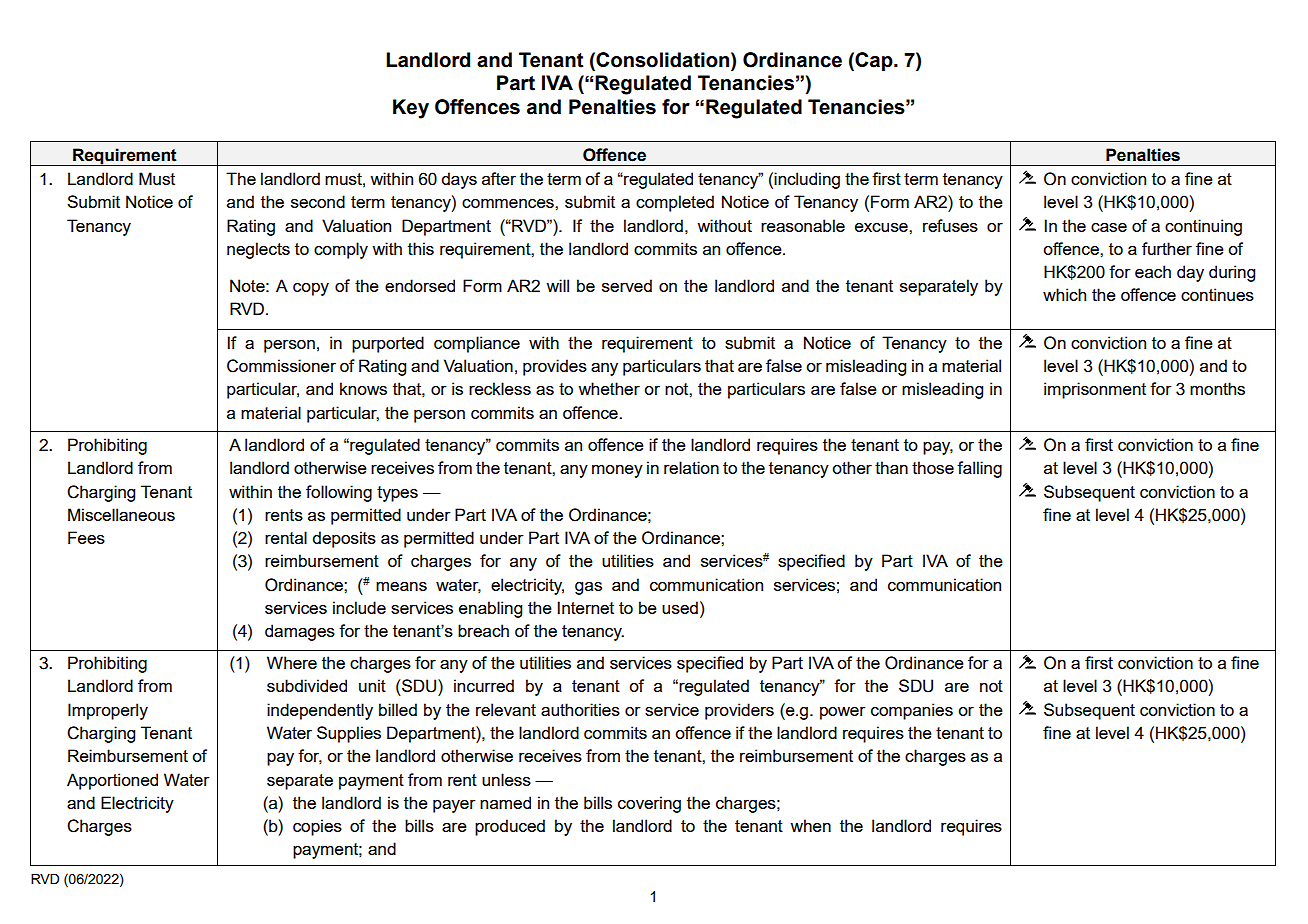 This screenshot has width=1308, height=924. I want to click on when, so click(810, 825).
